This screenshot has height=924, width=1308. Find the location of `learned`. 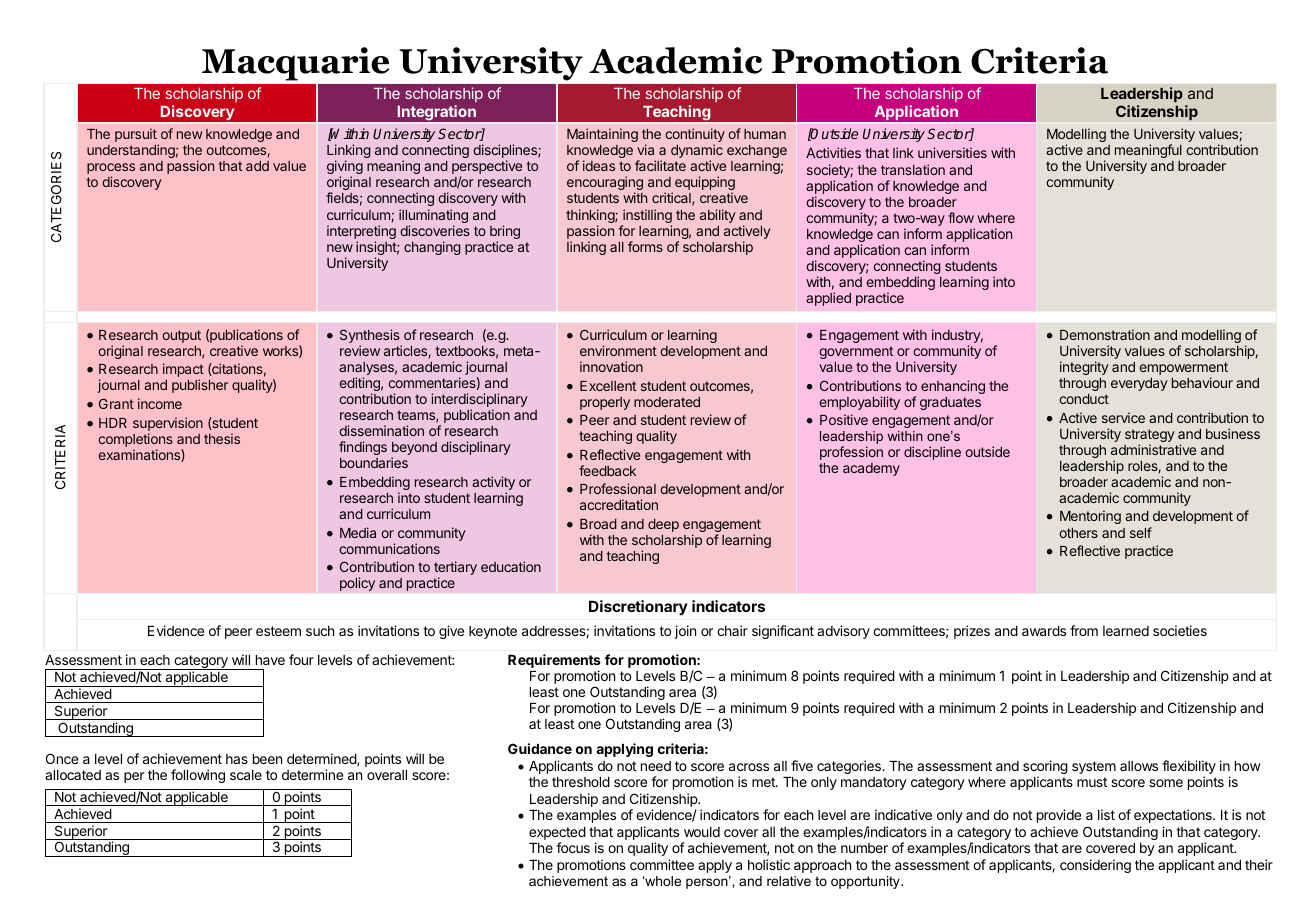

learned is located at coordinates (1126, 631).
